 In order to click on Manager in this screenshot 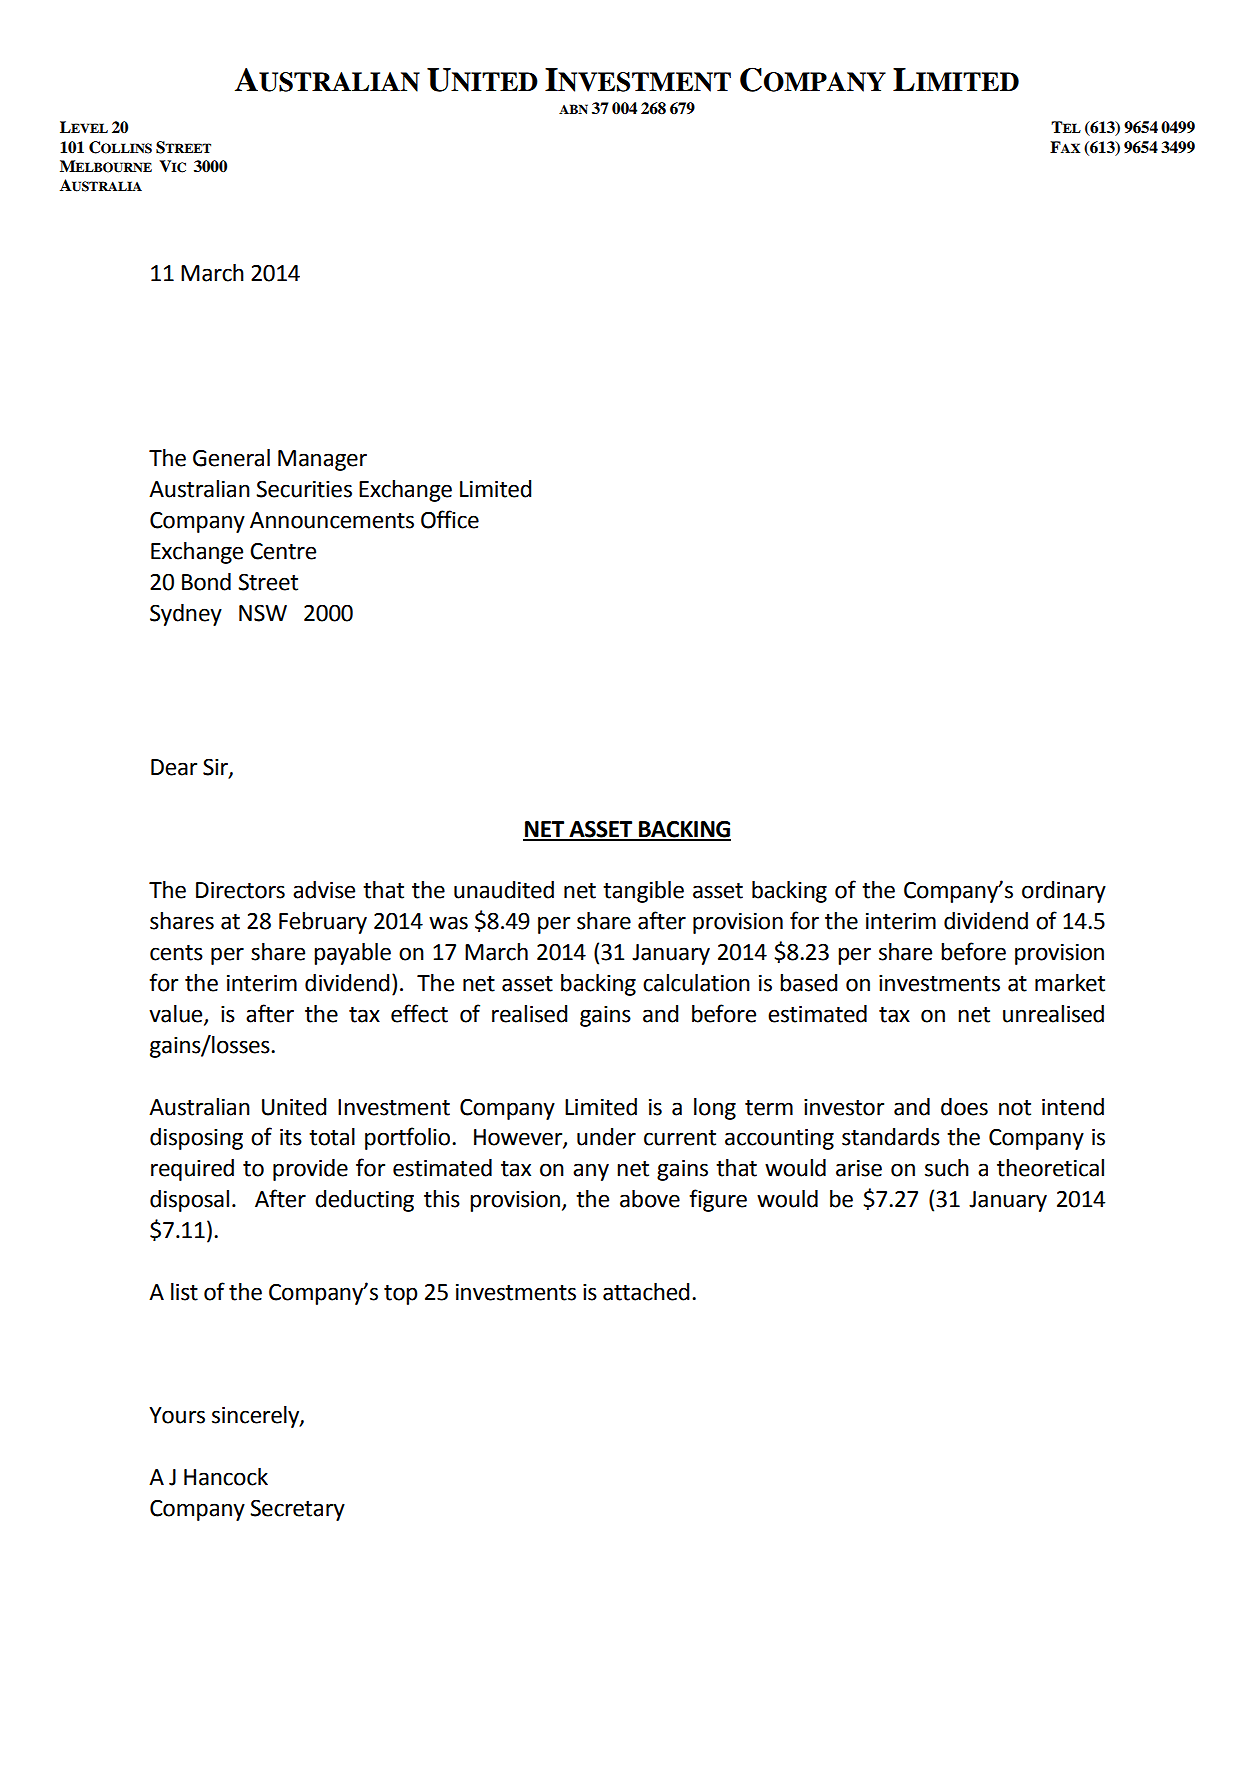, I will do `click(322, 460)`.
